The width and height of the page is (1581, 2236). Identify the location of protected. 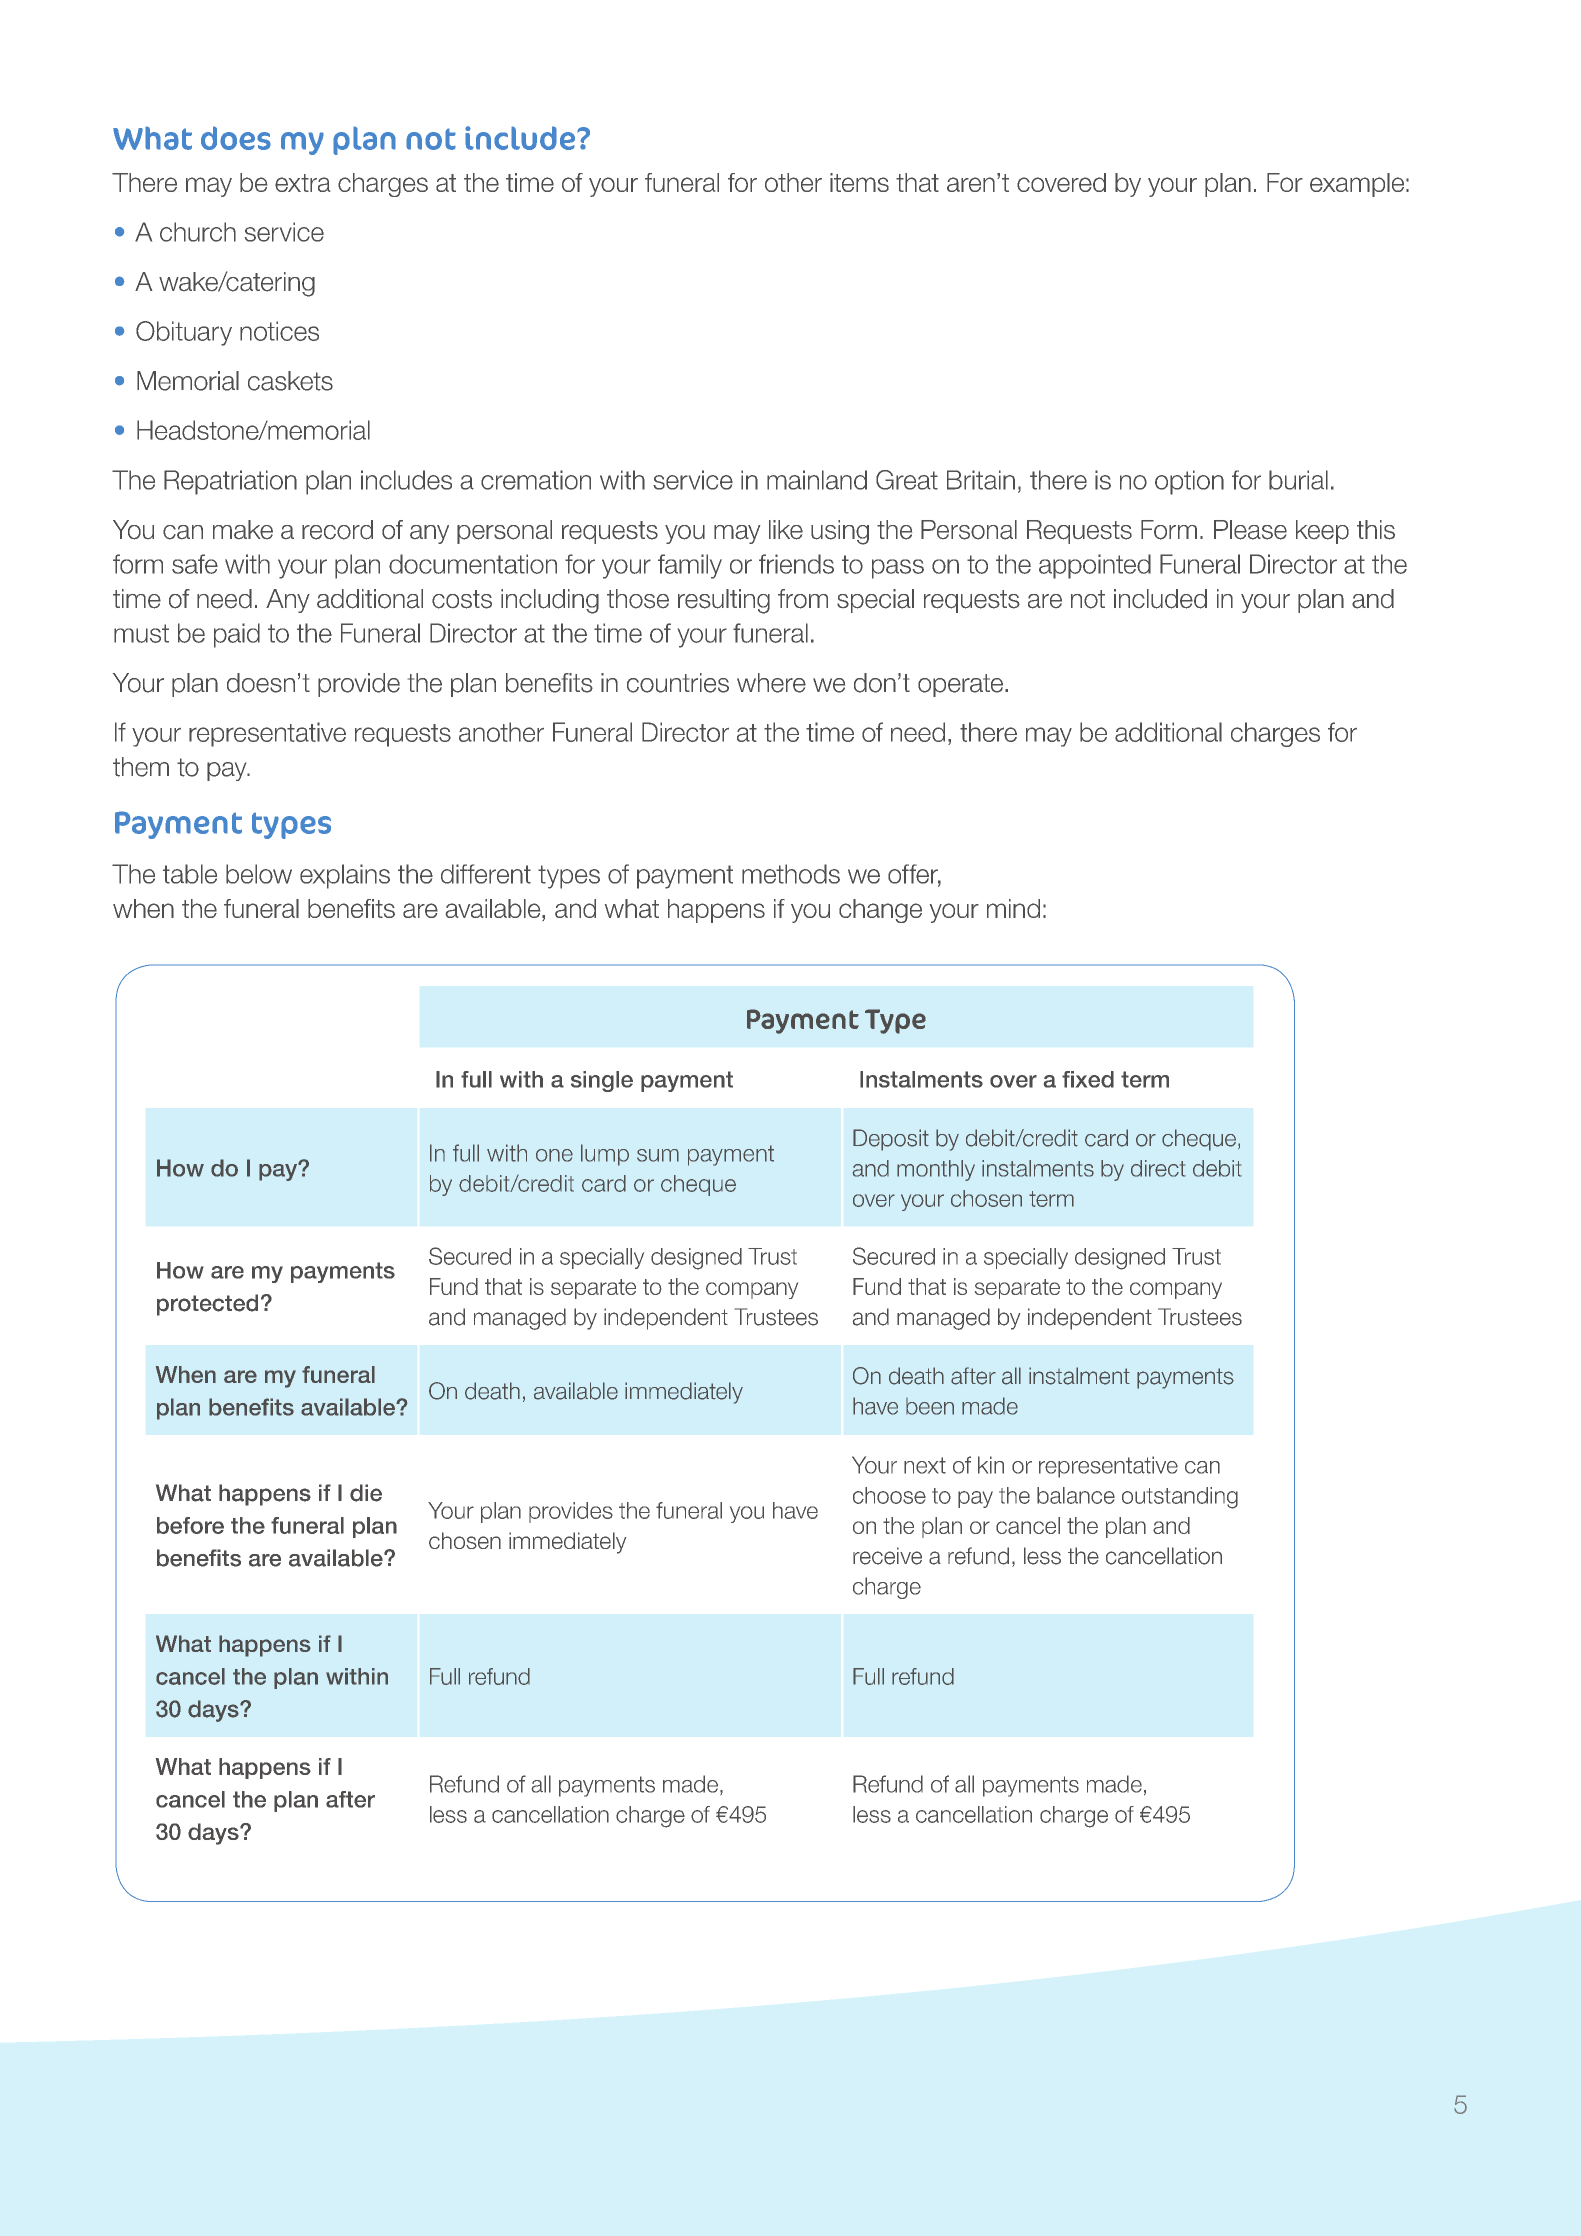
(207, 1305).
